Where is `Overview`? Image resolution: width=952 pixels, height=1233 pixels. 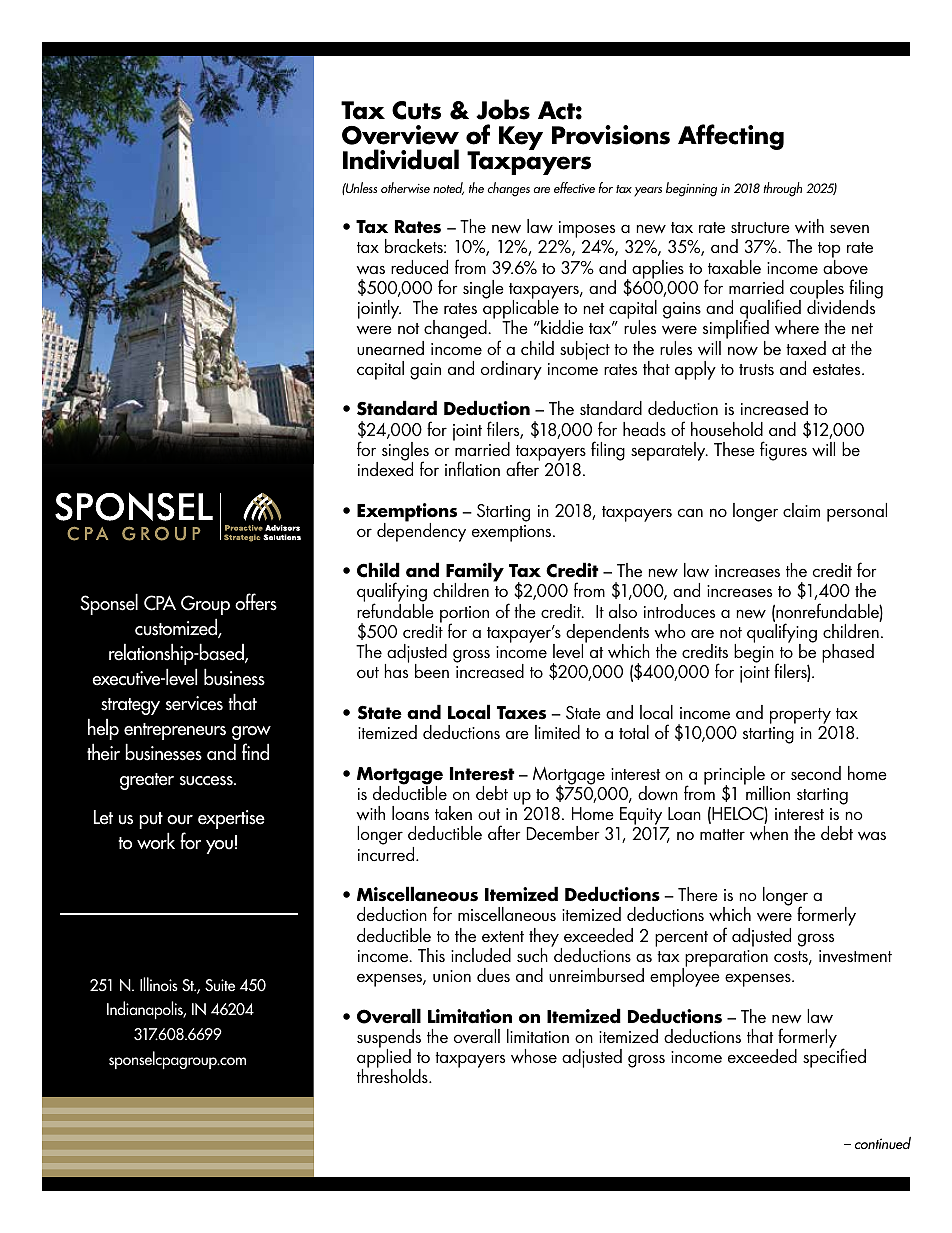 Overview is located at coordinates (400, 135).
